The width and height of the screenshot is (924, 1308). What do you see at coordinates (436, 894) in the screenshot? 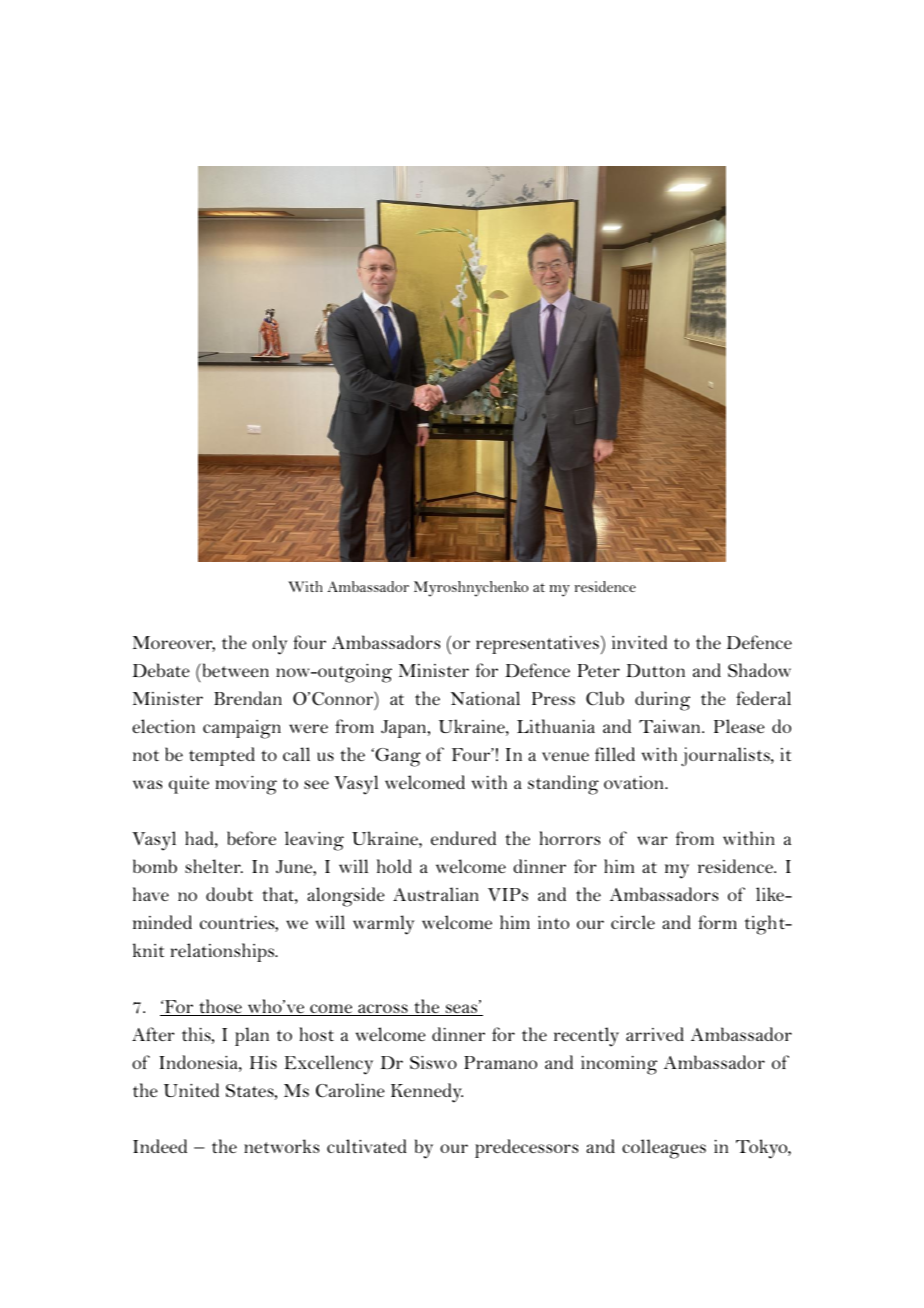
I see `Australian` at bounding box center [436, 894].
